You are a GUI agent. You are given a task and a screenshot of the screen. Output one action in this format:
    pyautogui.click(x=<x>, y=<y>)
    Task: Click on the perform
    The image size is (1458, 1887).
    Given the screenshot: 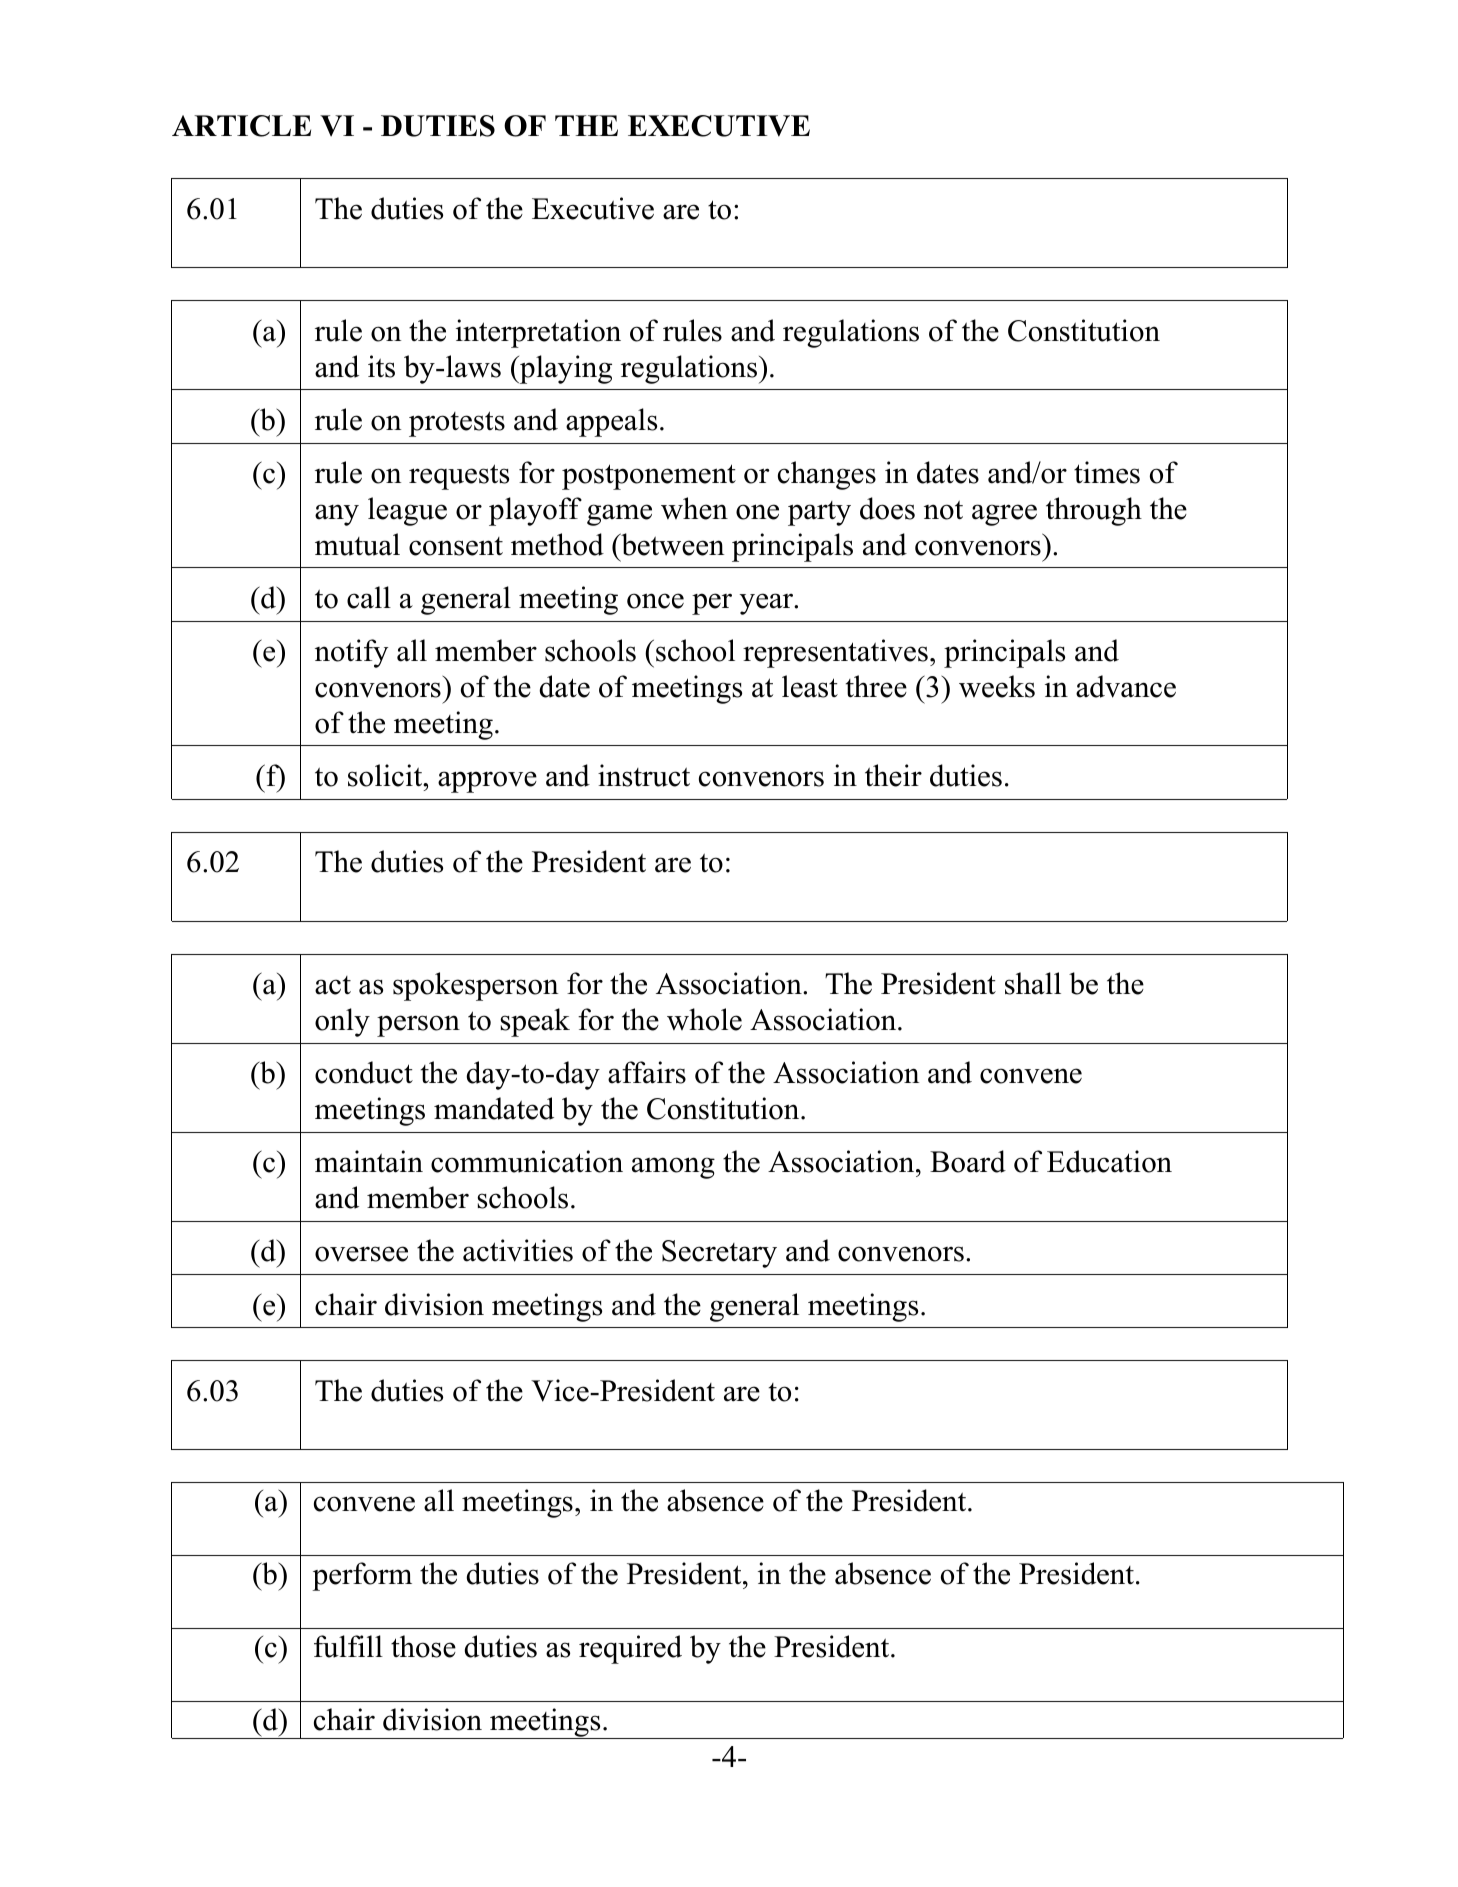 What is the action you would take?
    pyautogui.click(x=362, y=1576)
